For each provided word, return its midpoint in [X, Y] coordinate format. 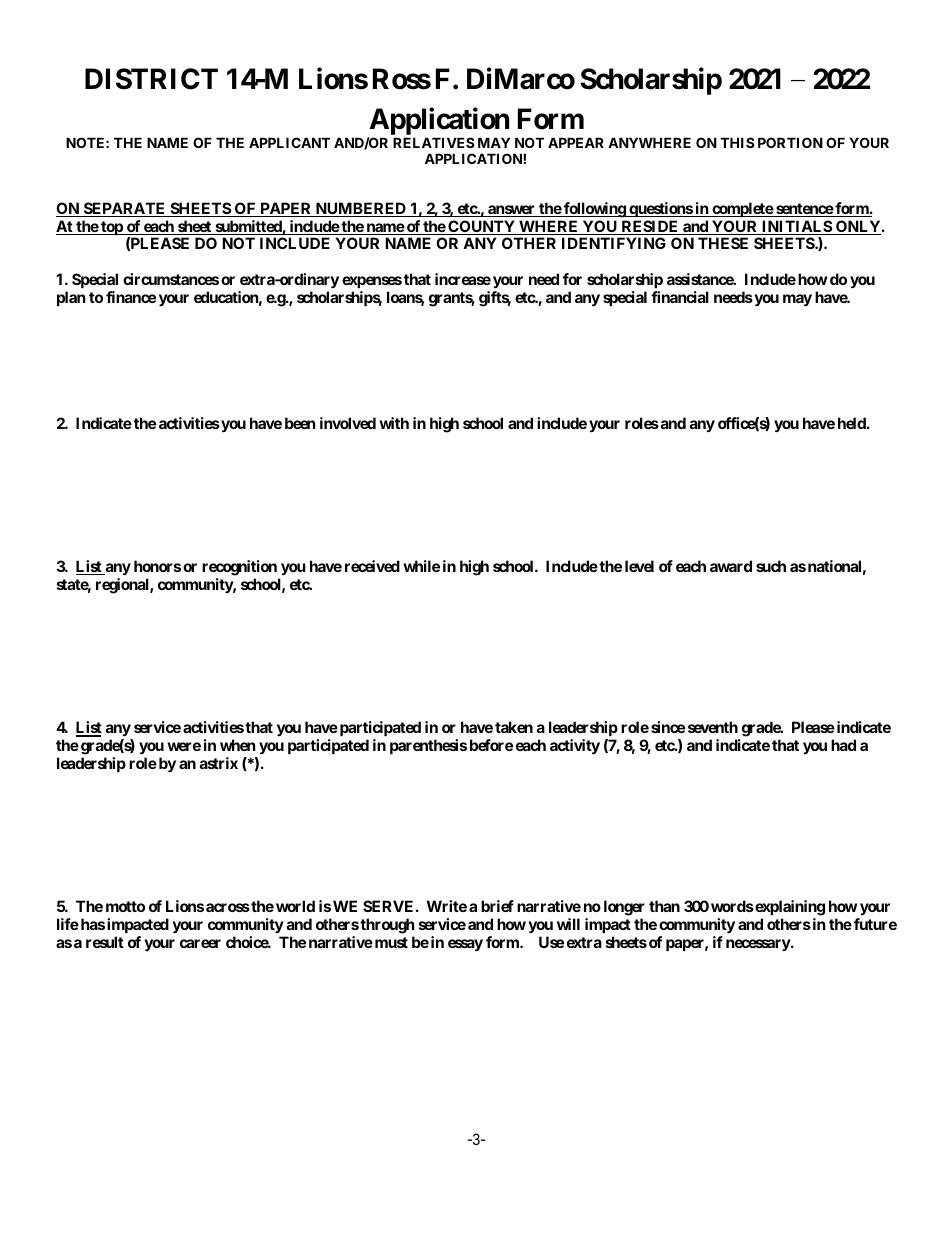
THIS [737, 142]
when [237, 745]
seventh [713, 727]
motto [125, 906]
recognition [239, 568]
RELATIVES [434, 142]
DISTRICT [151, 79]
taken [514, 727]
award [731, 566]
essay [465, 945]
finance [131, 297]
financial [680, 297]
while [421, 566]
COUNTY [481, 227]
